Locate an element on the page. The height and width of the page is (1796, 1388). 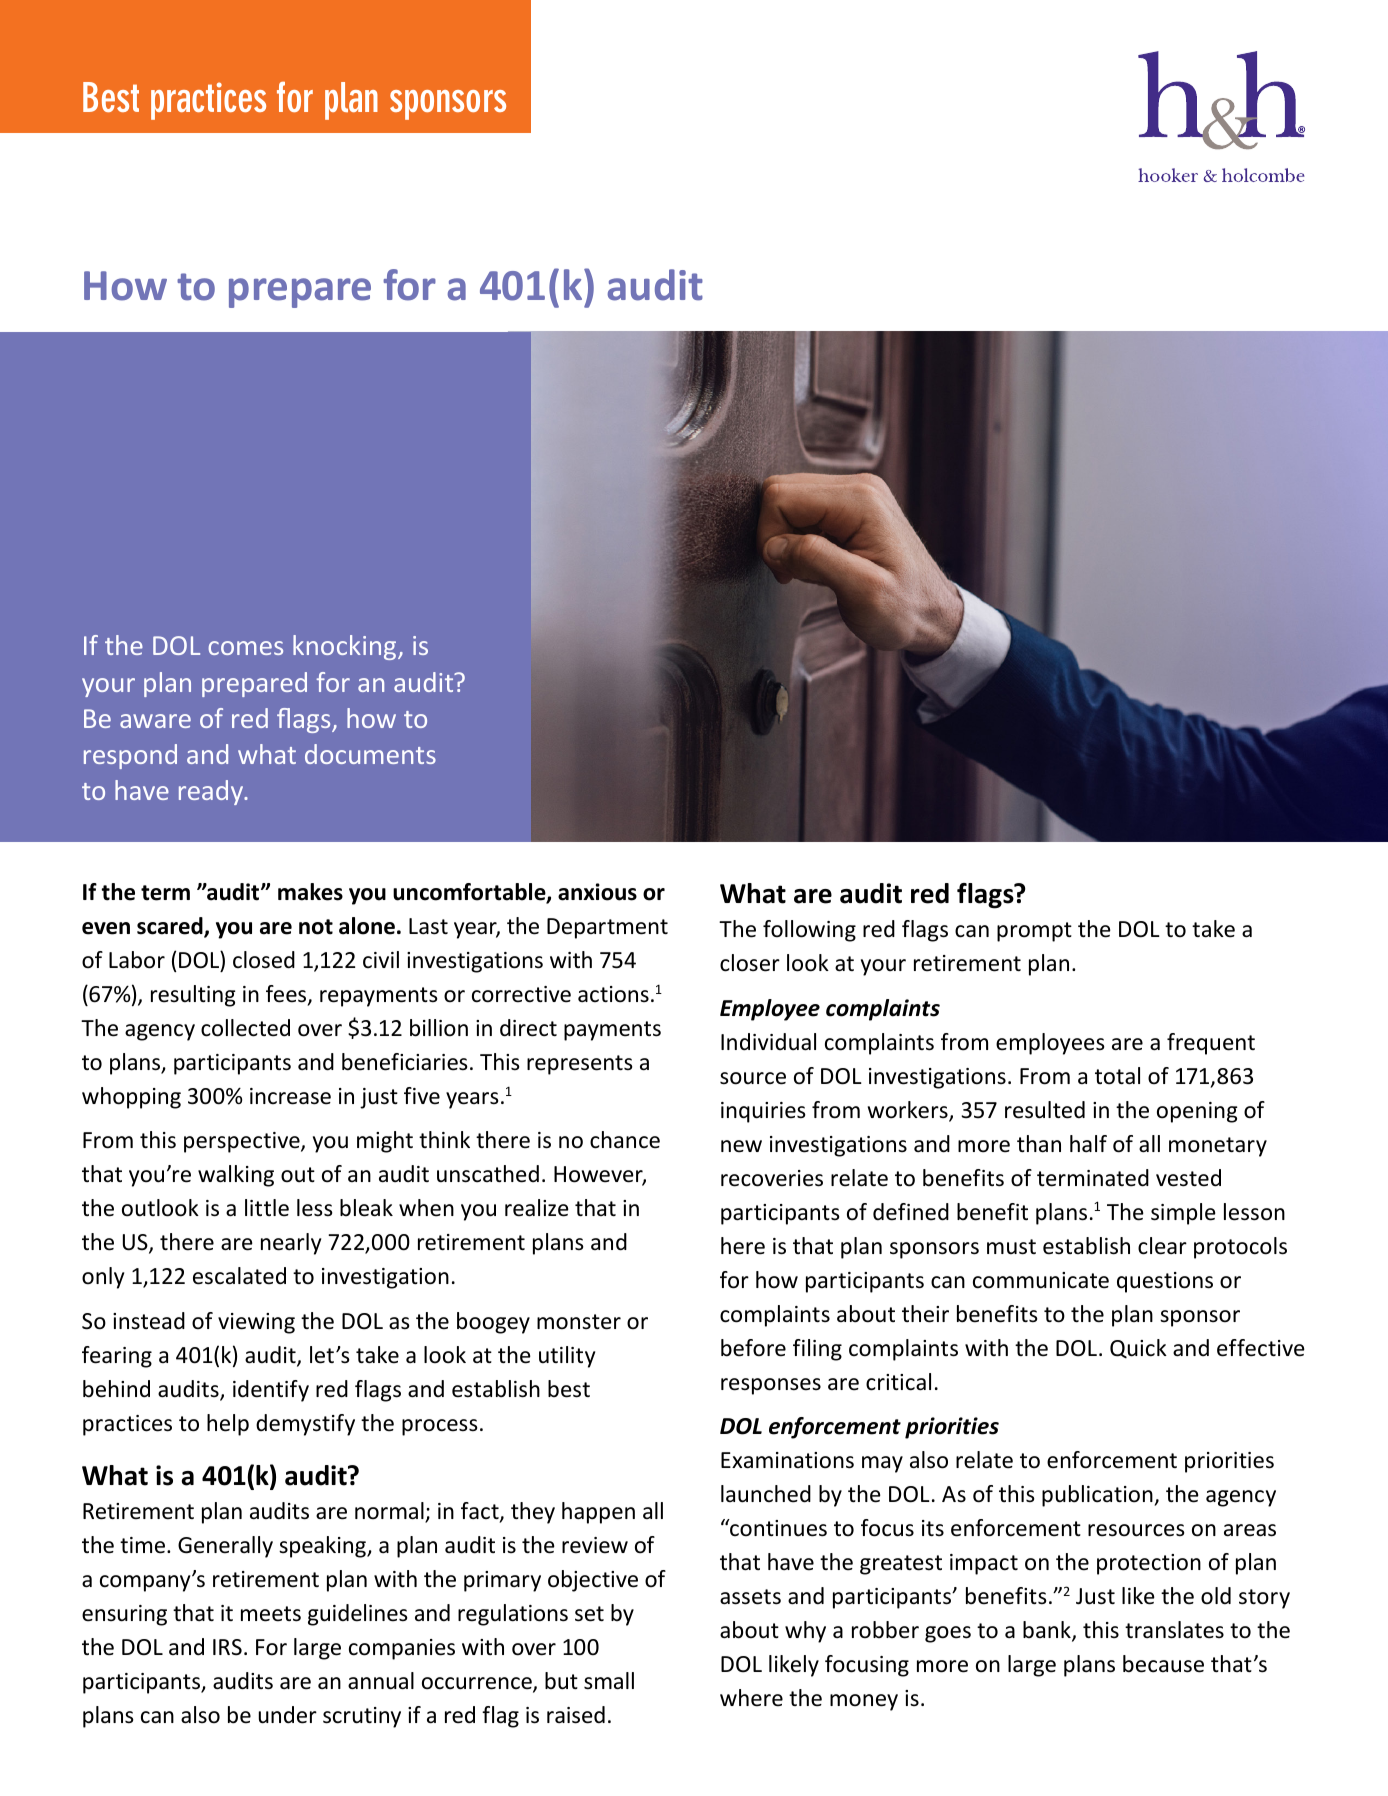
Examinations is located at coordinates (787, 1460).
